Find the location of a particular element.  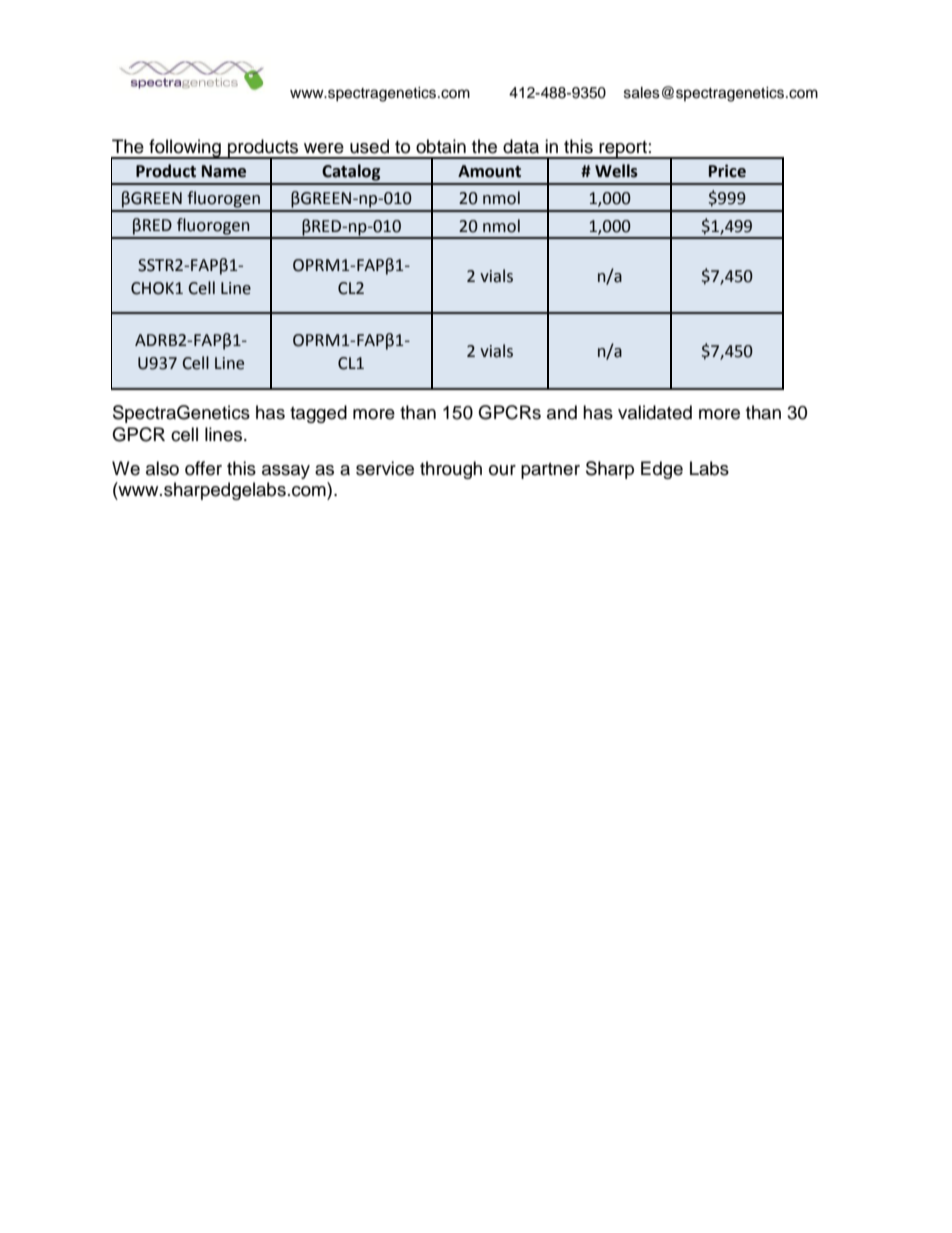

following is located at coordinates (185, 149).
